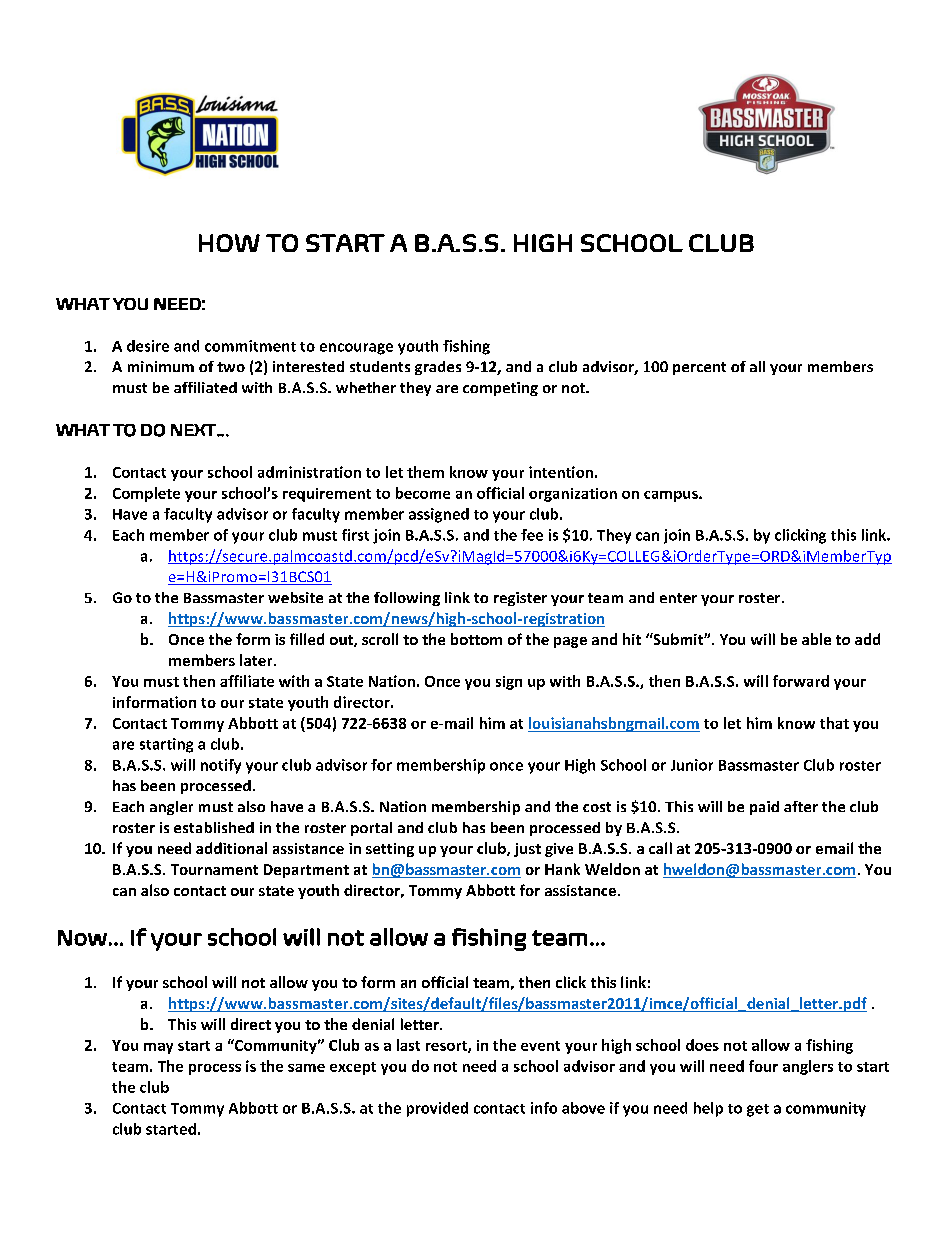 The height and width of the screenshot is (1233, 952). Describe the element at coordinates (672, 496) in the screenshot. I see `campus` at that location.
